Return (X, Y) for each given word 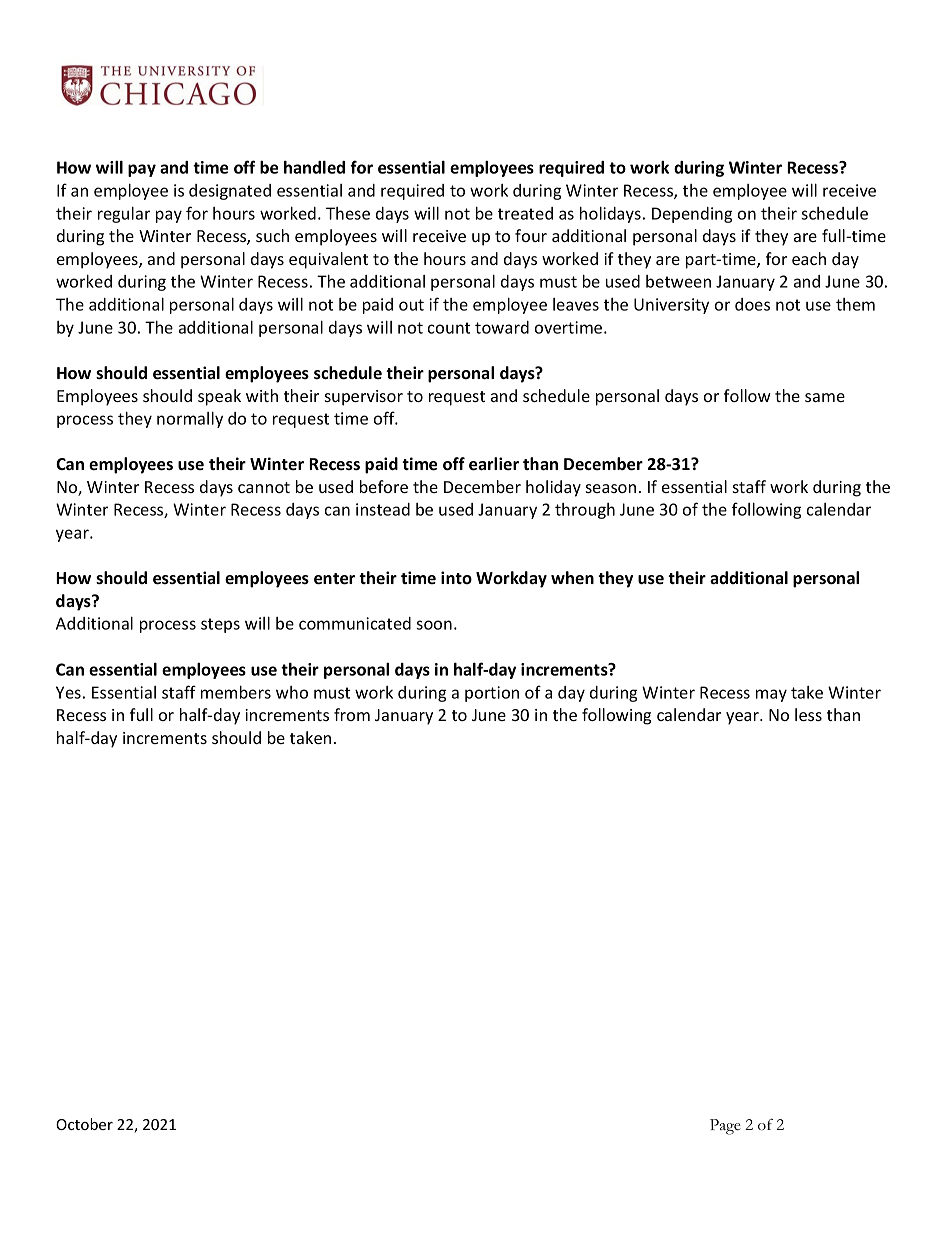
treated (525, 213)
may (771, 695)
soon (434, 625)
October (84, 1124)
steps (220, 625)
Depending (692, 215)
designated (230, 192)
